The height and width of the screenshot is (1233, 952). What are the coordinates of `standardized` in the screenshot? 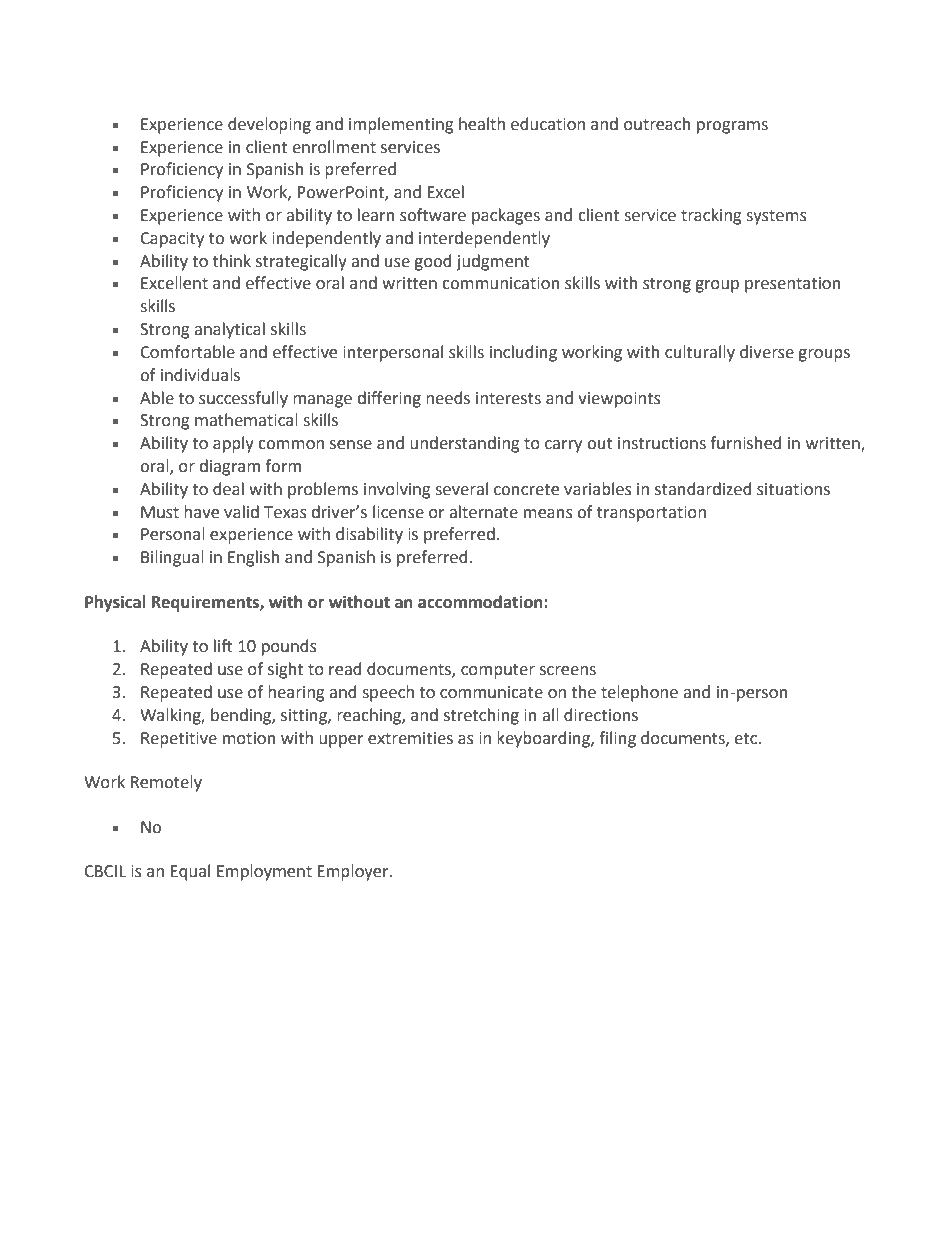 It's located at (703, 489).
